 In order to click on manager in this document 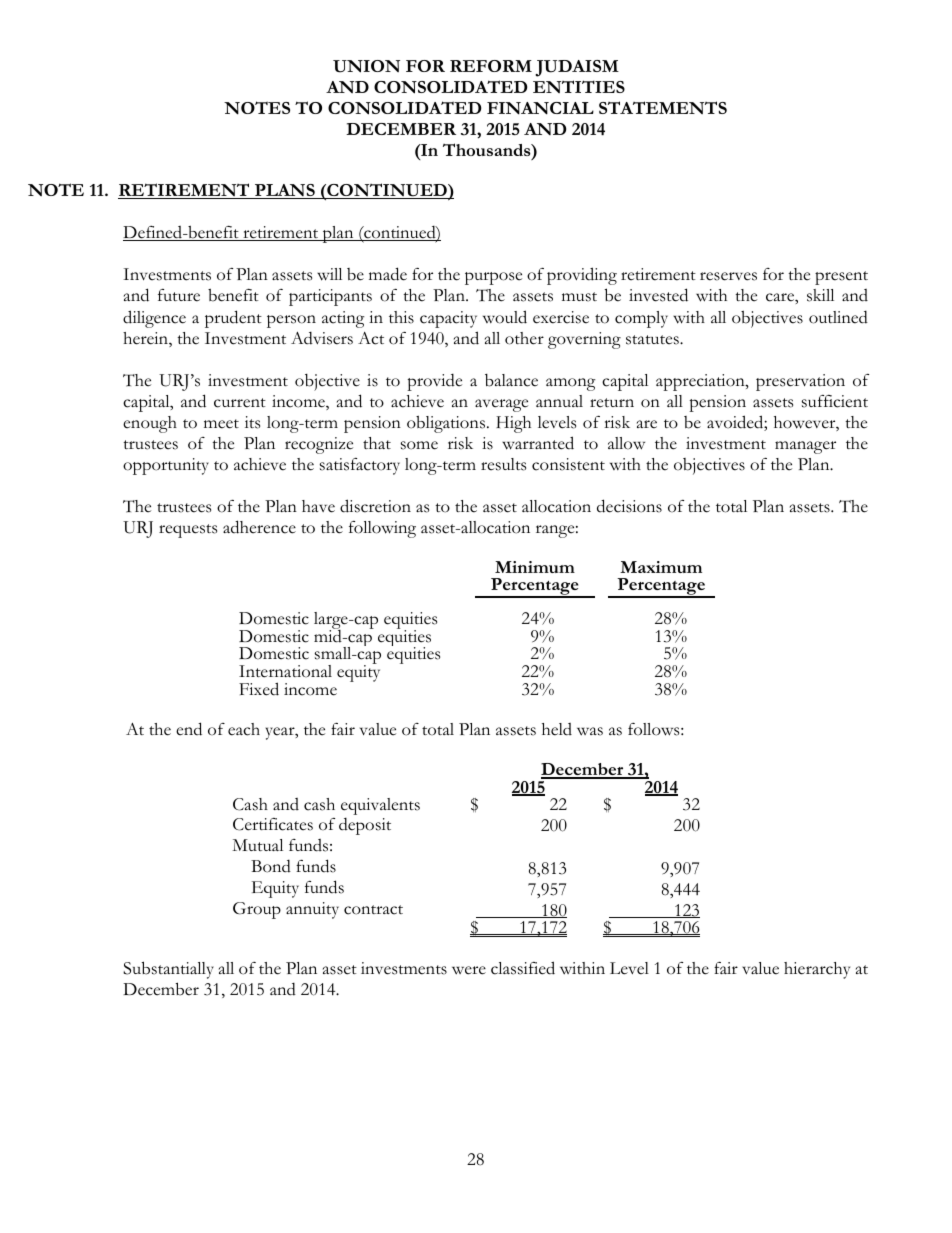, I will do `click(805, 447)`.
